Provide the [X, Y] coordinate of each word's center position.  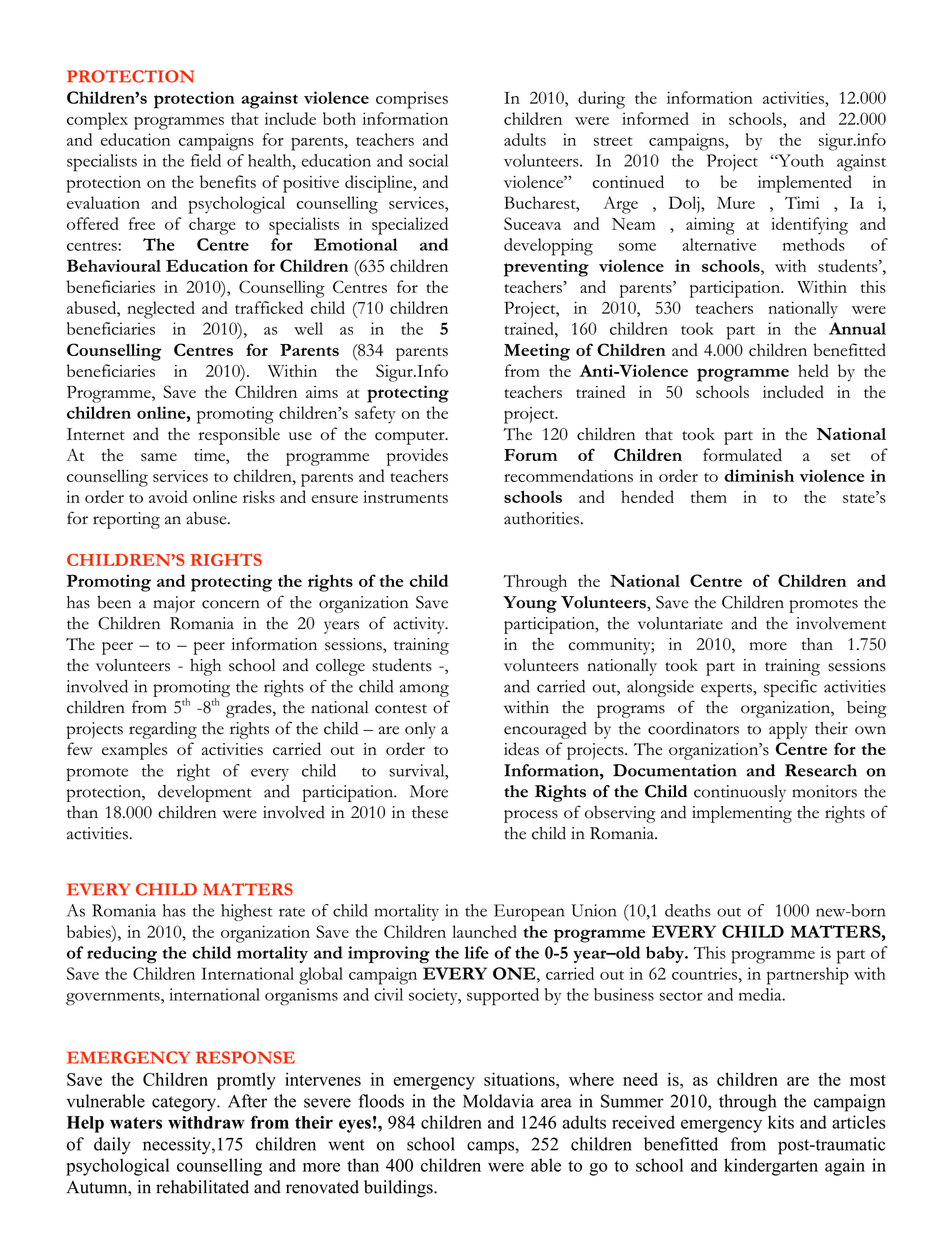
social [428, 160]
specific [790, 688]
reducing [122, 955]
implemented [805, 184]
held [813, 370]
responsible [239, 436]
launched [484, 931]
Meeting [537, 352]
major [174, 604]
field [206, 160]
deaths [688, 910]
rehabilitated [202, 1187]
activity [420, 625]
